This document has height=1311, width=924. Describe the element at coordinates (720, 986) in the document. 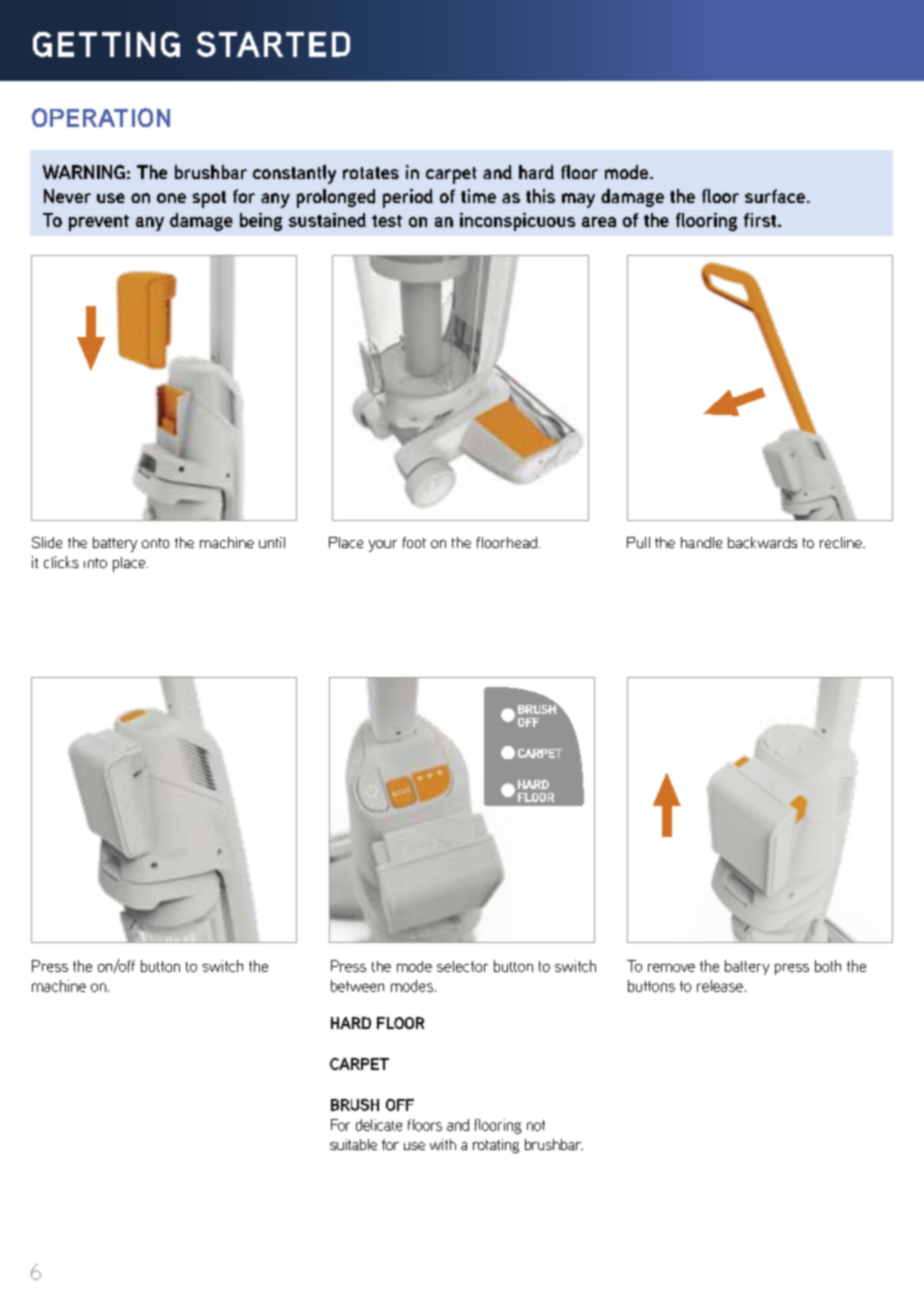

I see `release` at that location.
